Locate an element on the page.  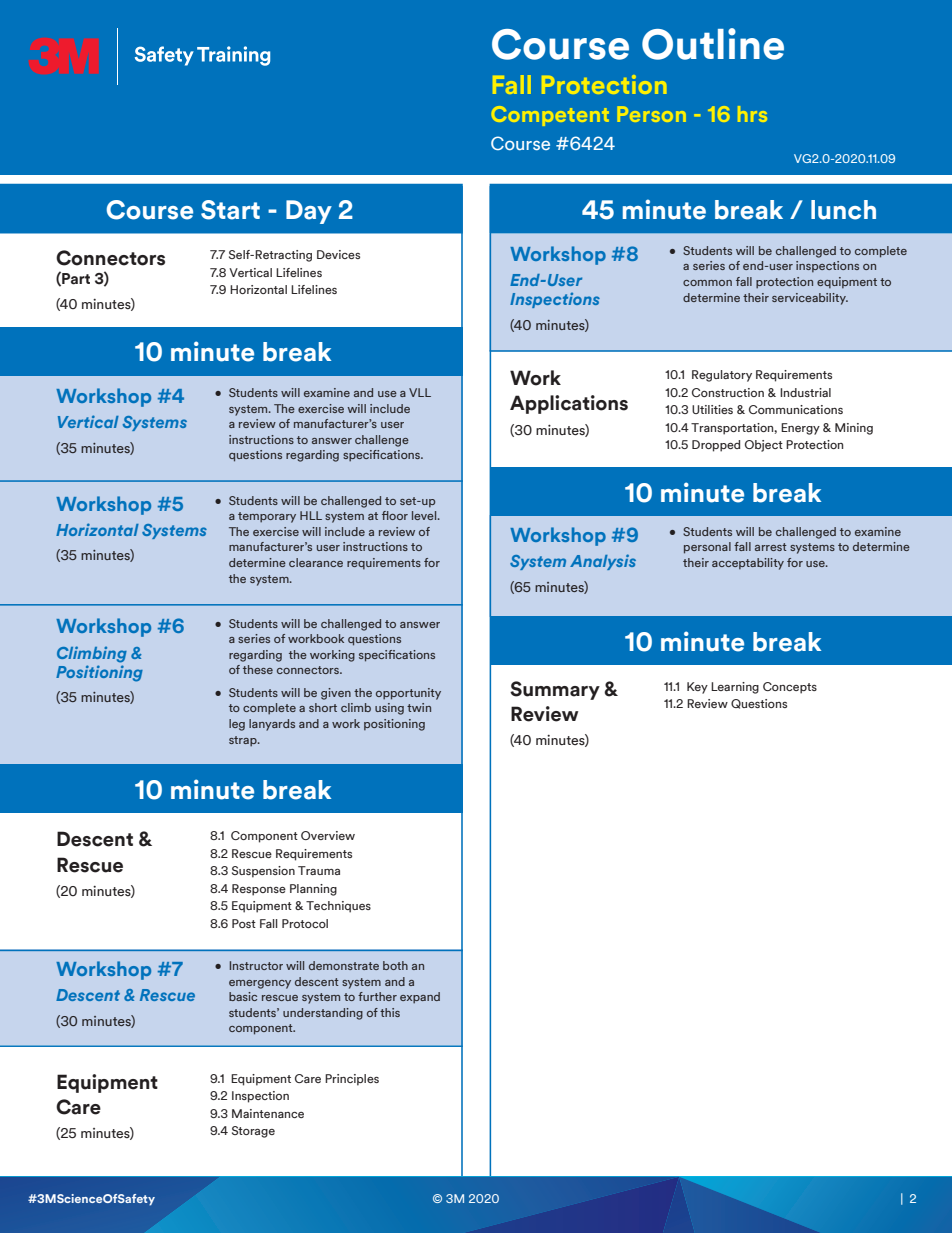
Analysis is located at coordinates (603, 562).
